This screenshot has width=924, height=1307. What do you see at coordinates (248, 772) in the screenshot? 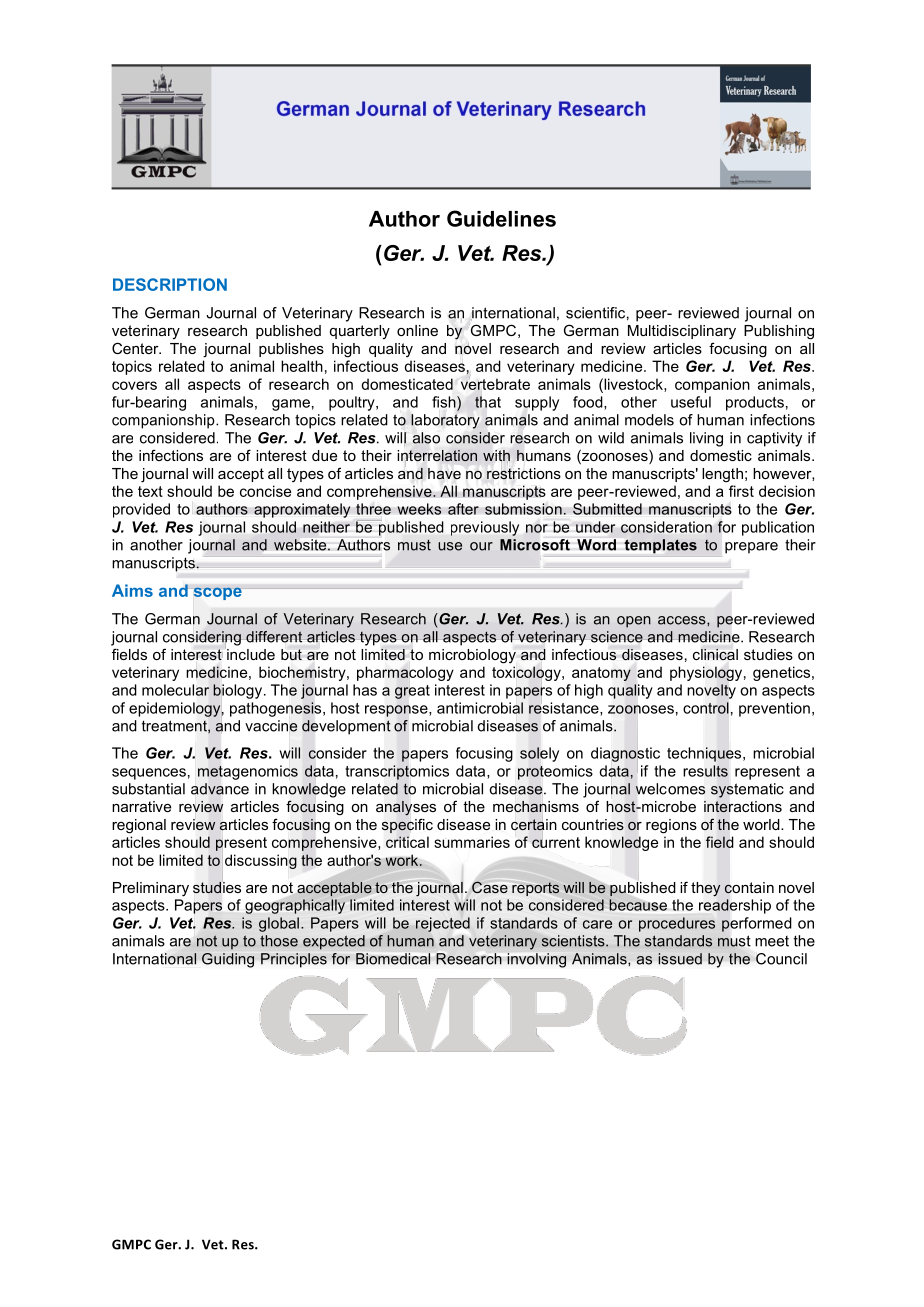
I see `metagenomics` at bounding box center [248, 772].
